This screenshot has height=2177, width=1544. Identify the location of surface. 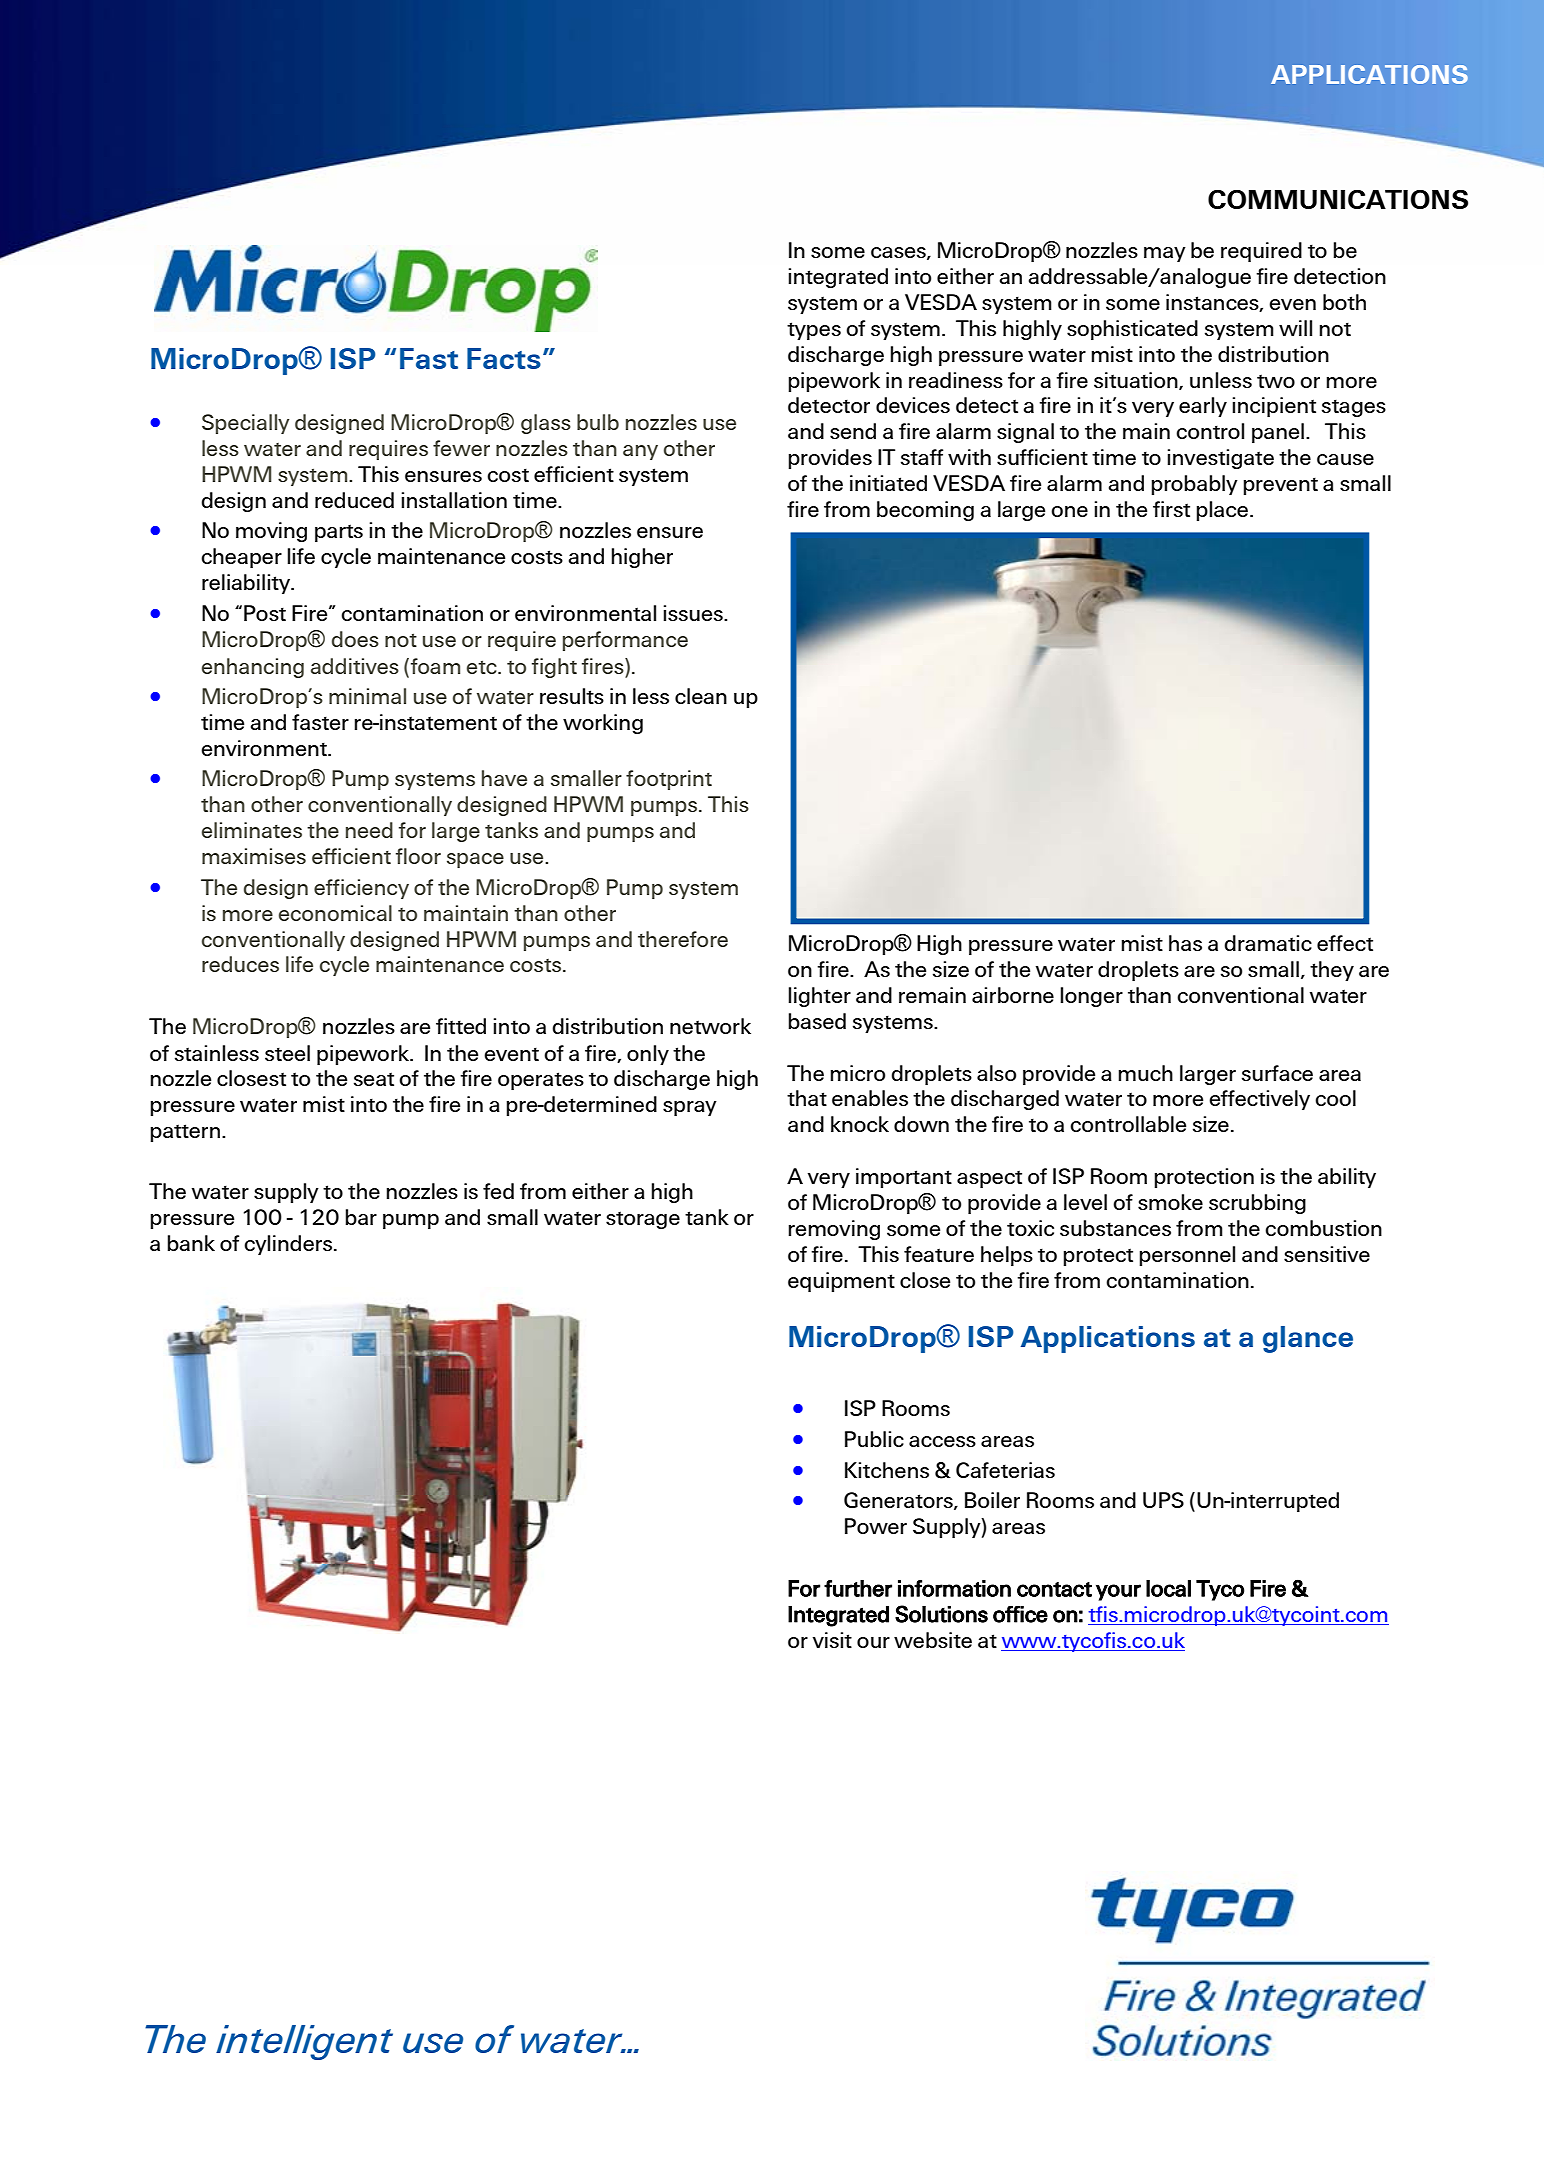
(1277, 1073).
